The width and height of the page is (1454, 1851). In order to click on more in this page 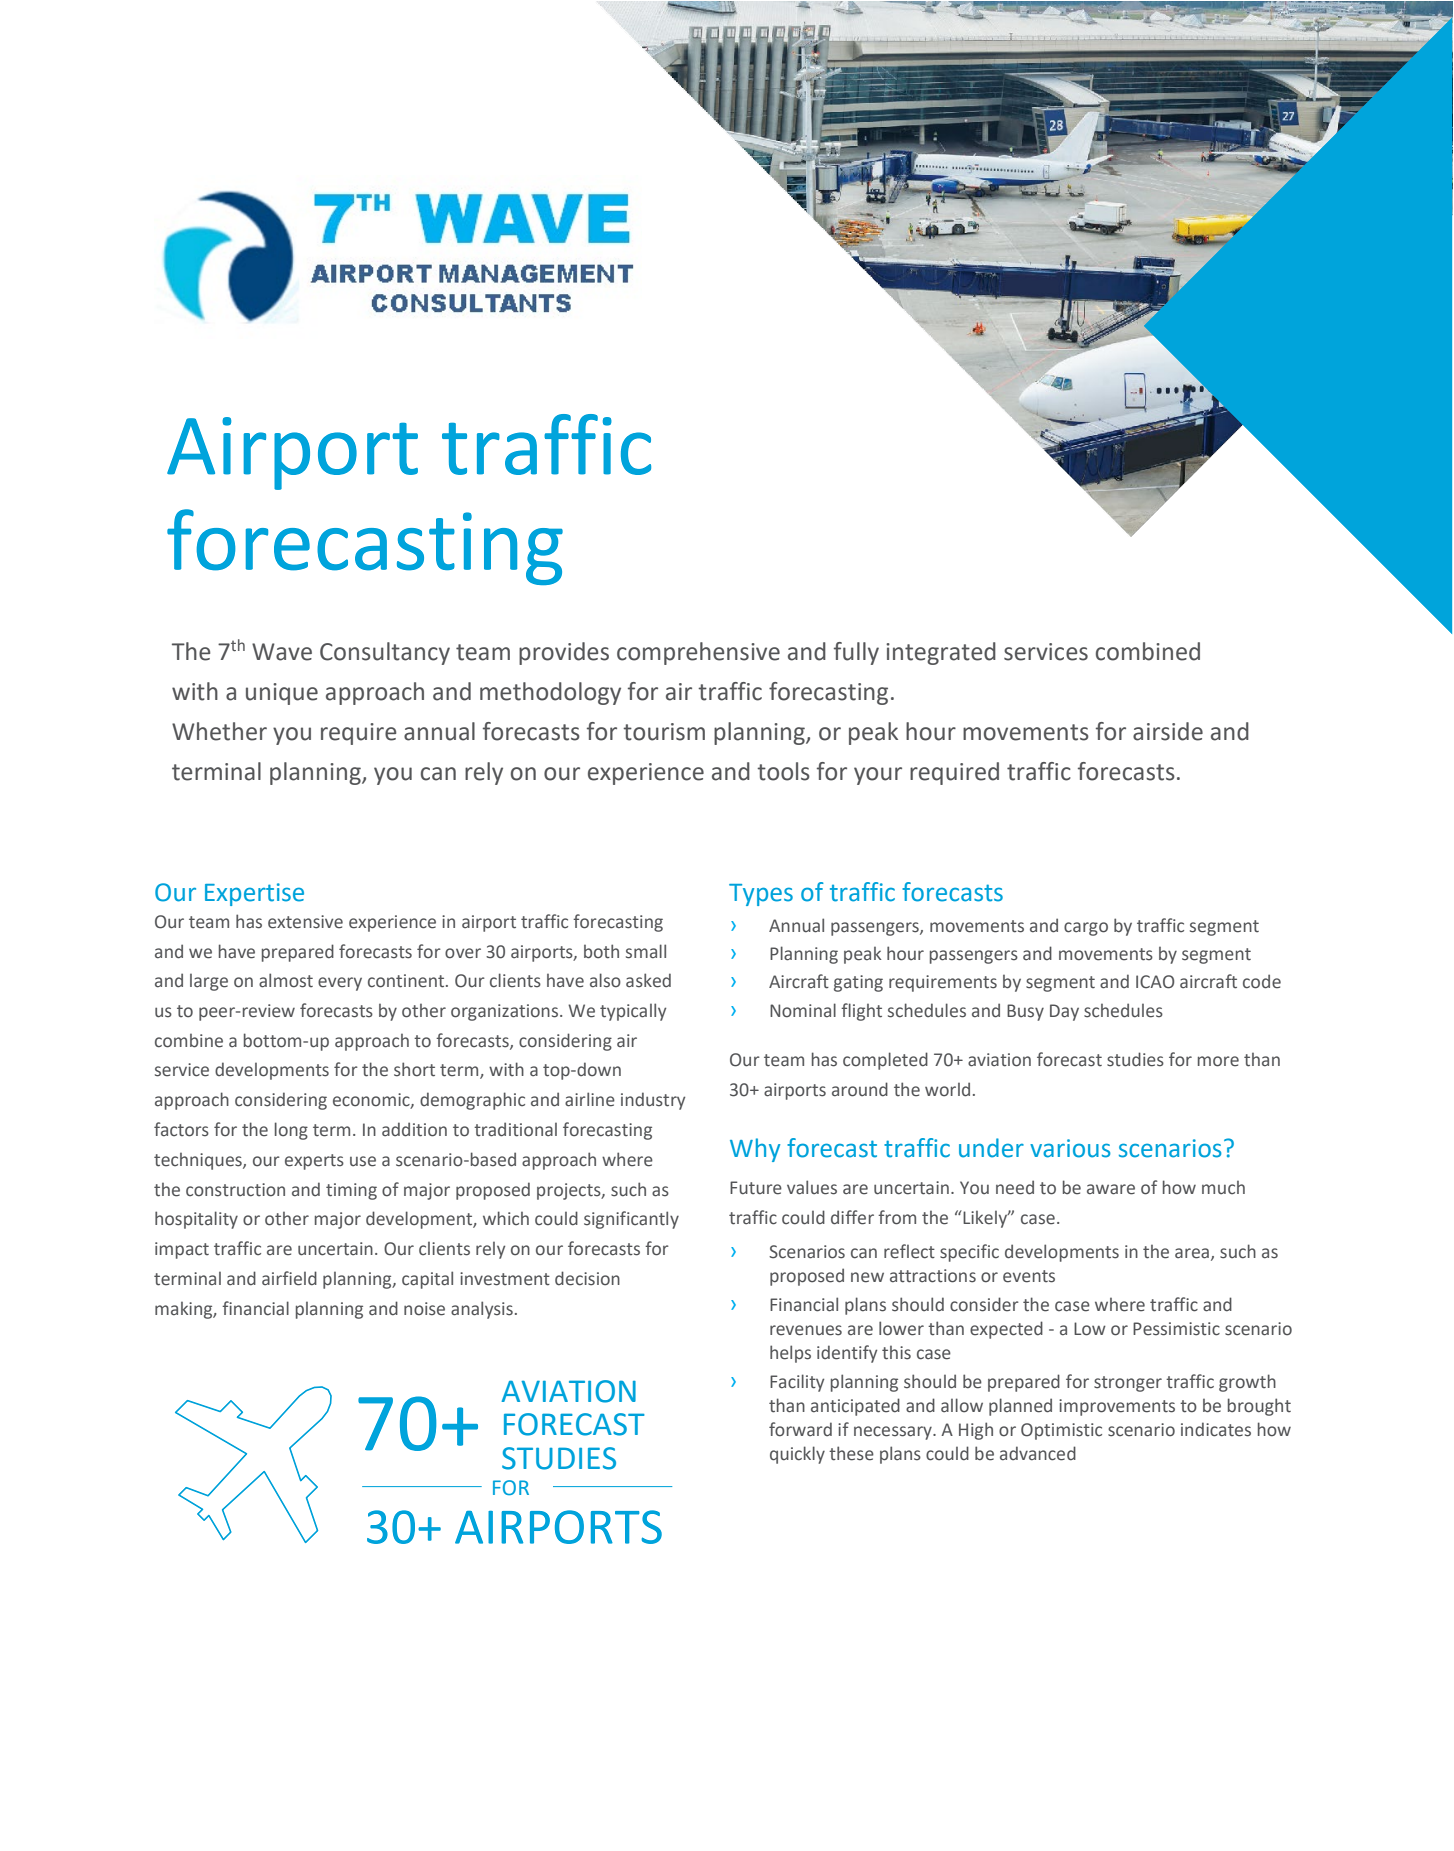, I will do `click(1218, 1061)`.
